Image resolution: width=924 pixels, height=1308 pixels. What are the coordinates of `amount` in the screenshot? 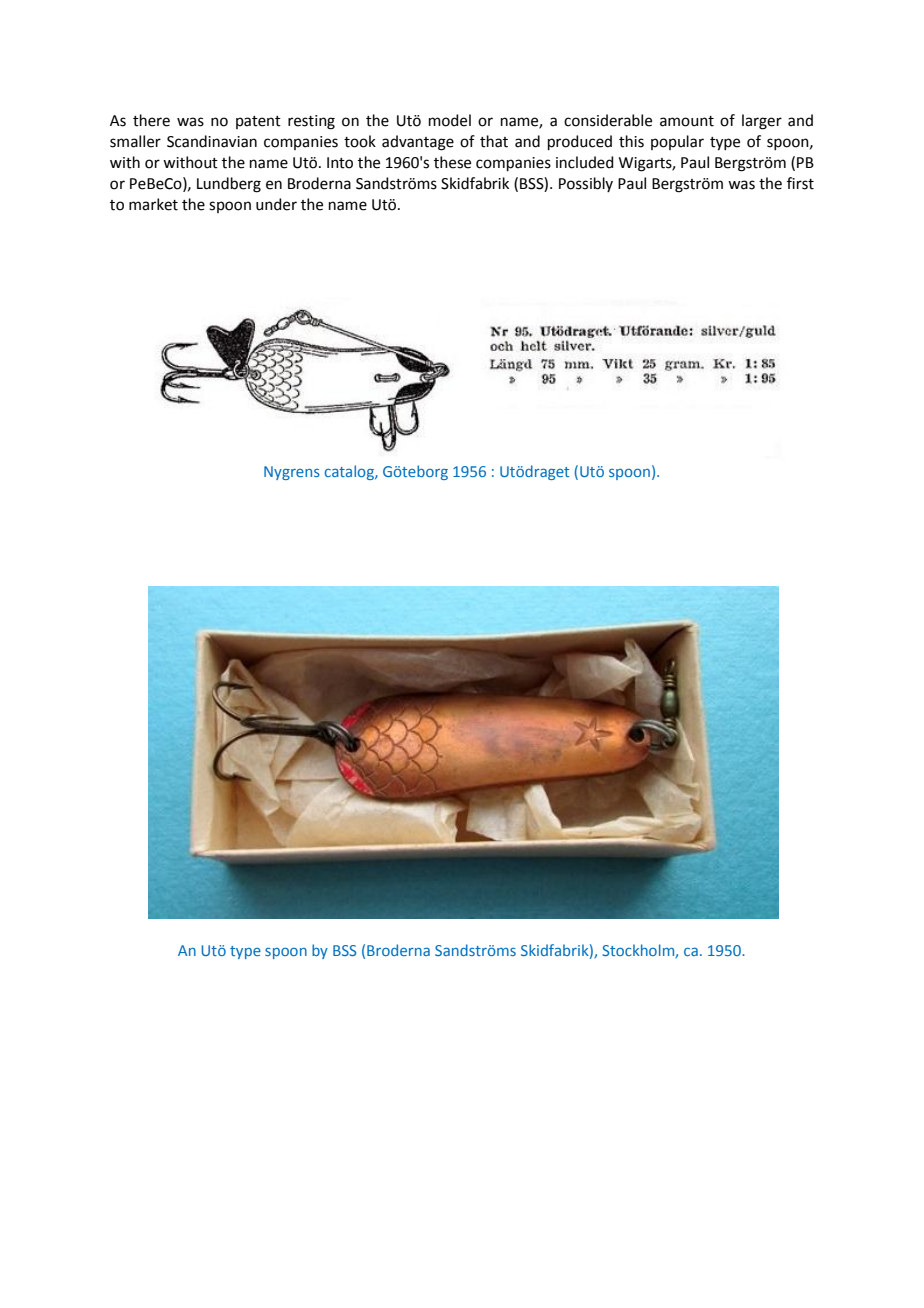 It's located at (687, 121).
